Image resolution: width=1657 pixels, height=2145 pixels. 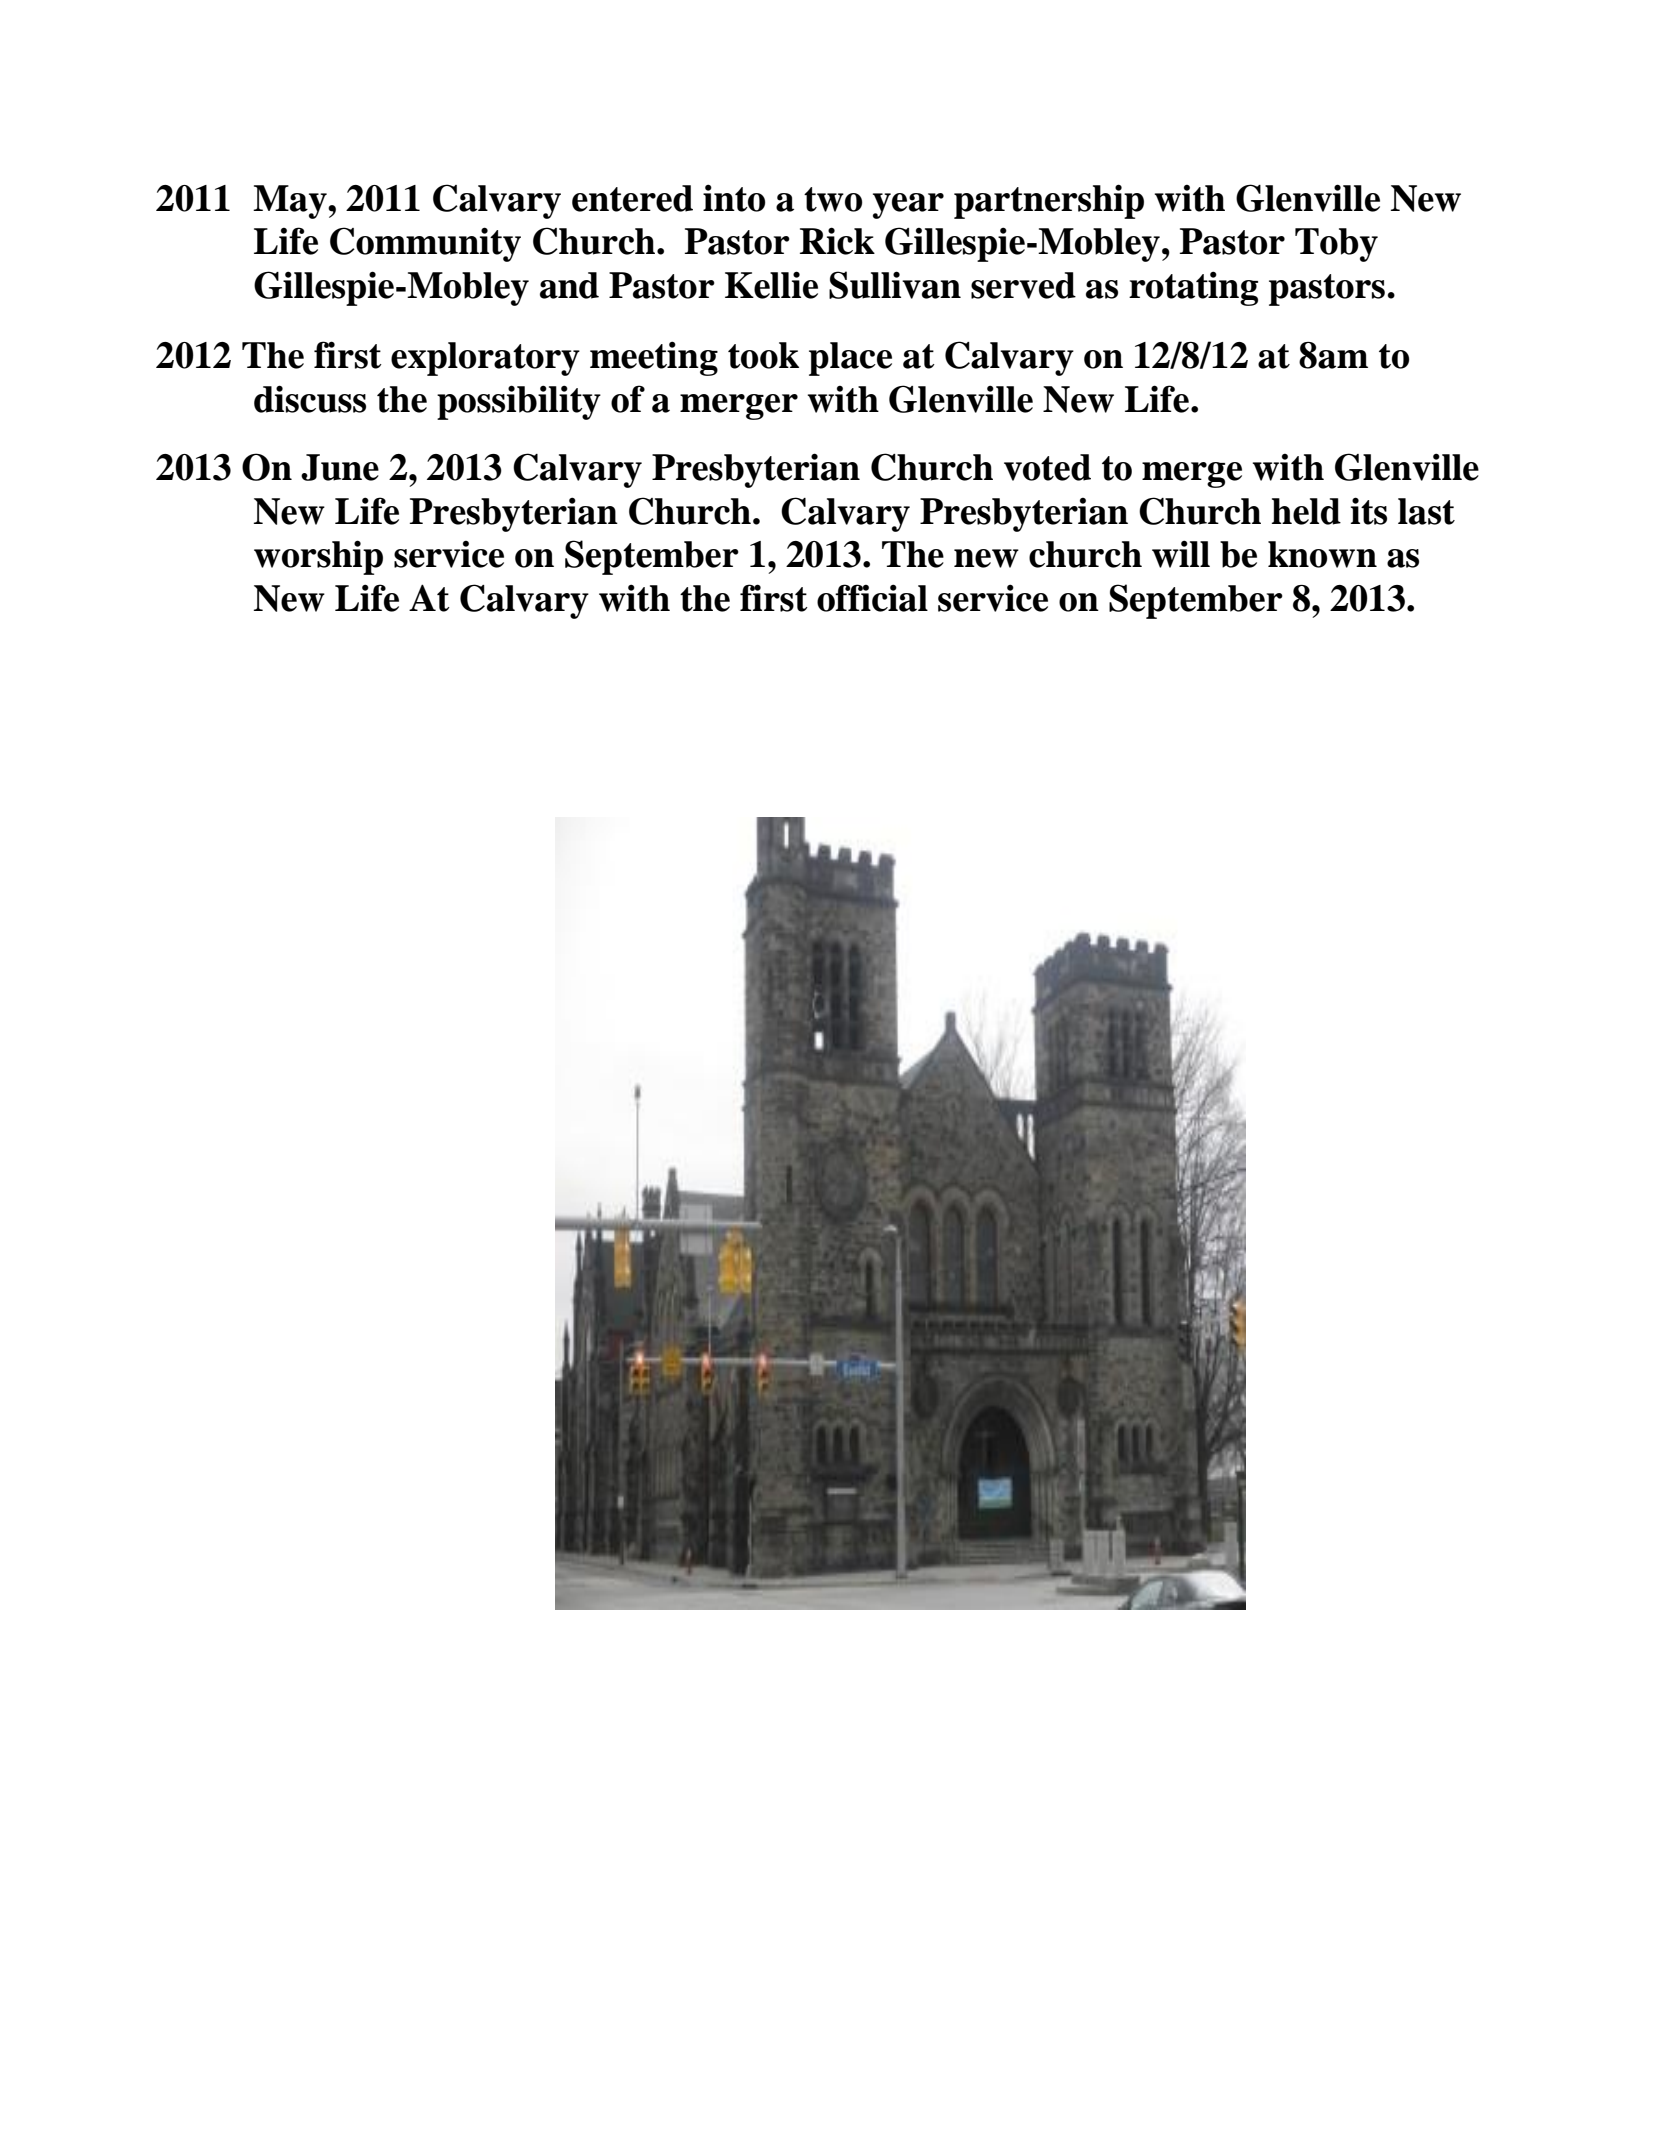 What do you see at coordinates (1193, 288) in the screenshot?
I see `rotating` at bounding box center [1193, 288].
